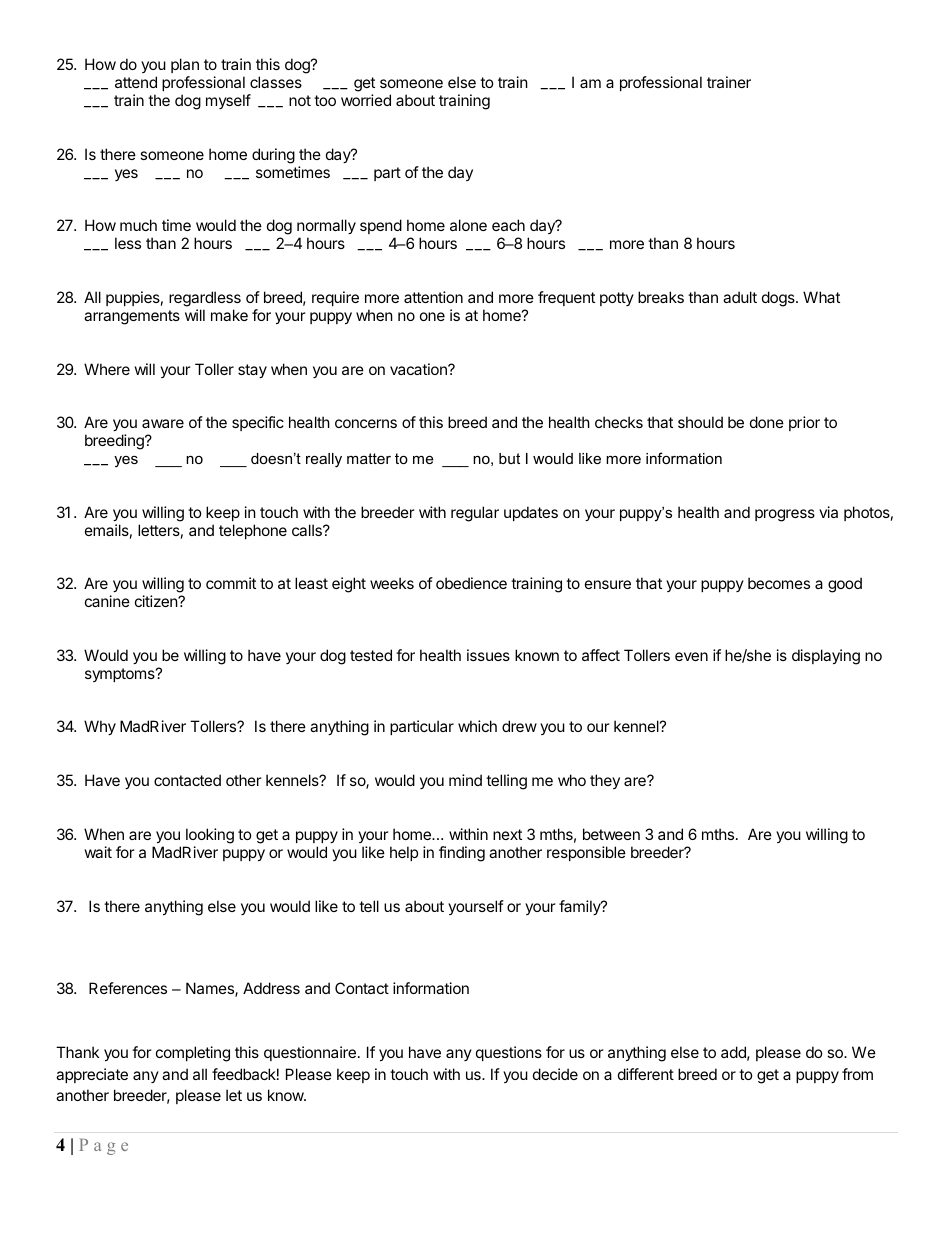 This screenshot has height=1233, width=952. Describe the element at coordinates (779, 299) in the screenshot. I see `dogs` at that location.
